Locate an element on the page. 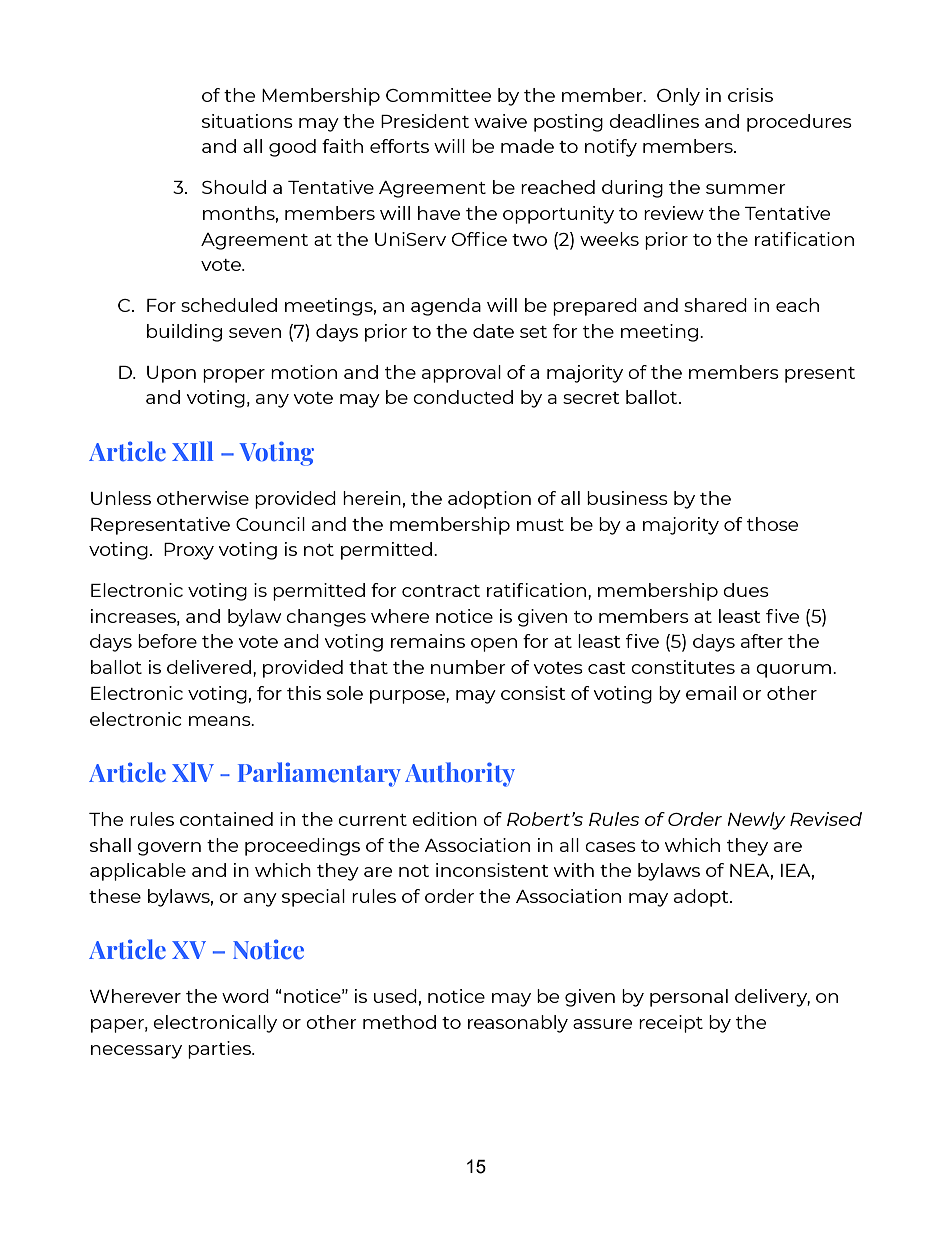 This image has height=1233, width=952. email is located at coordinates (711, 693).
